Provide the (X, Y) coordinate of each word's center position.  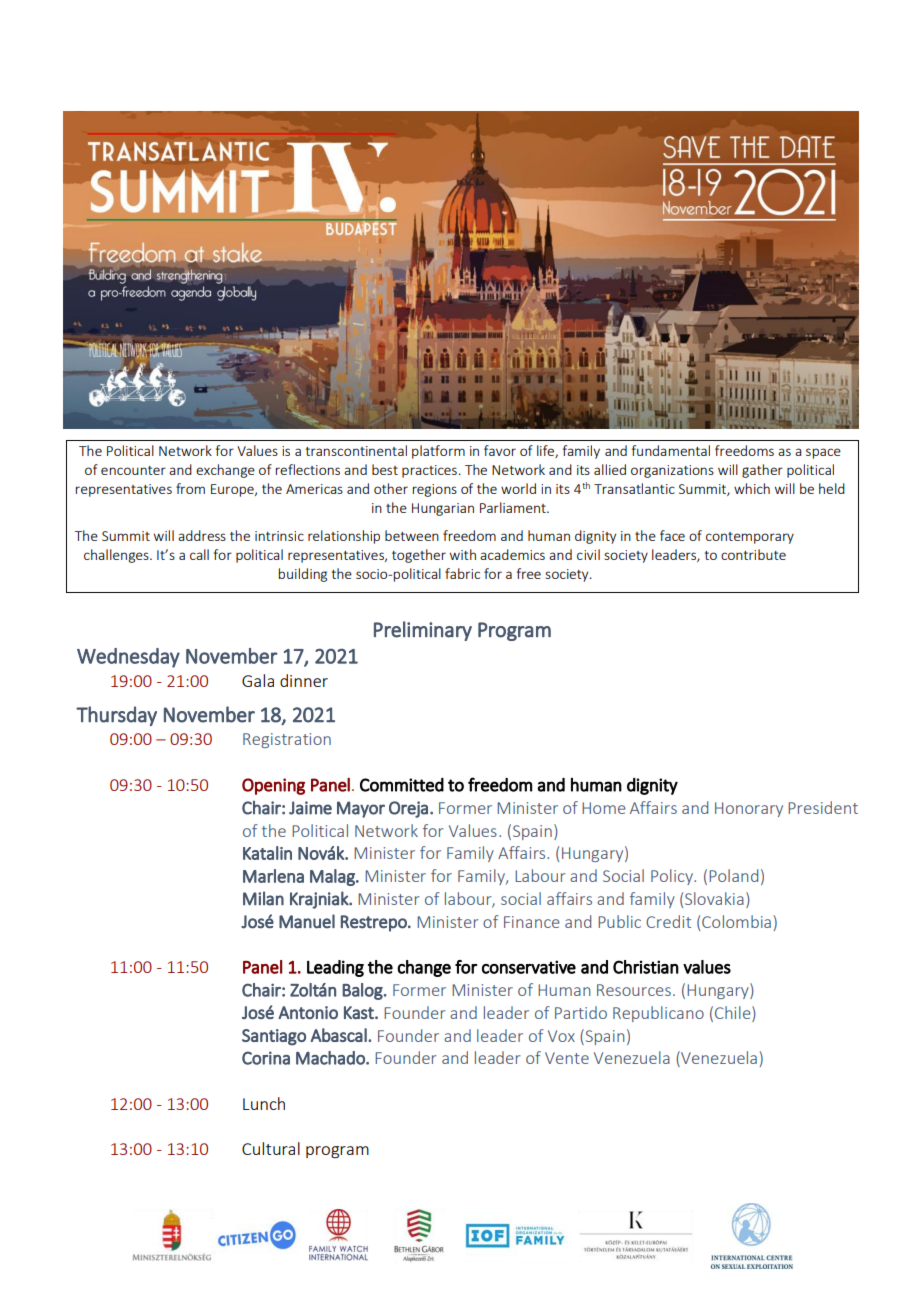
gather (762, 471)
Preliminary (423, 631)
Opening (273, 786)
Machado (331, 1058)
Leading (335, 968)
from (190, 488)
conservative (529, 967)
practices (429, 471)
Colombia (736, 921)
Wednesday (128, 658)
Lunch (264, 1103)
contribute (753, 554)
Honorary (749, 809)
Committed (402, 785)
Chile (734, 1012)
